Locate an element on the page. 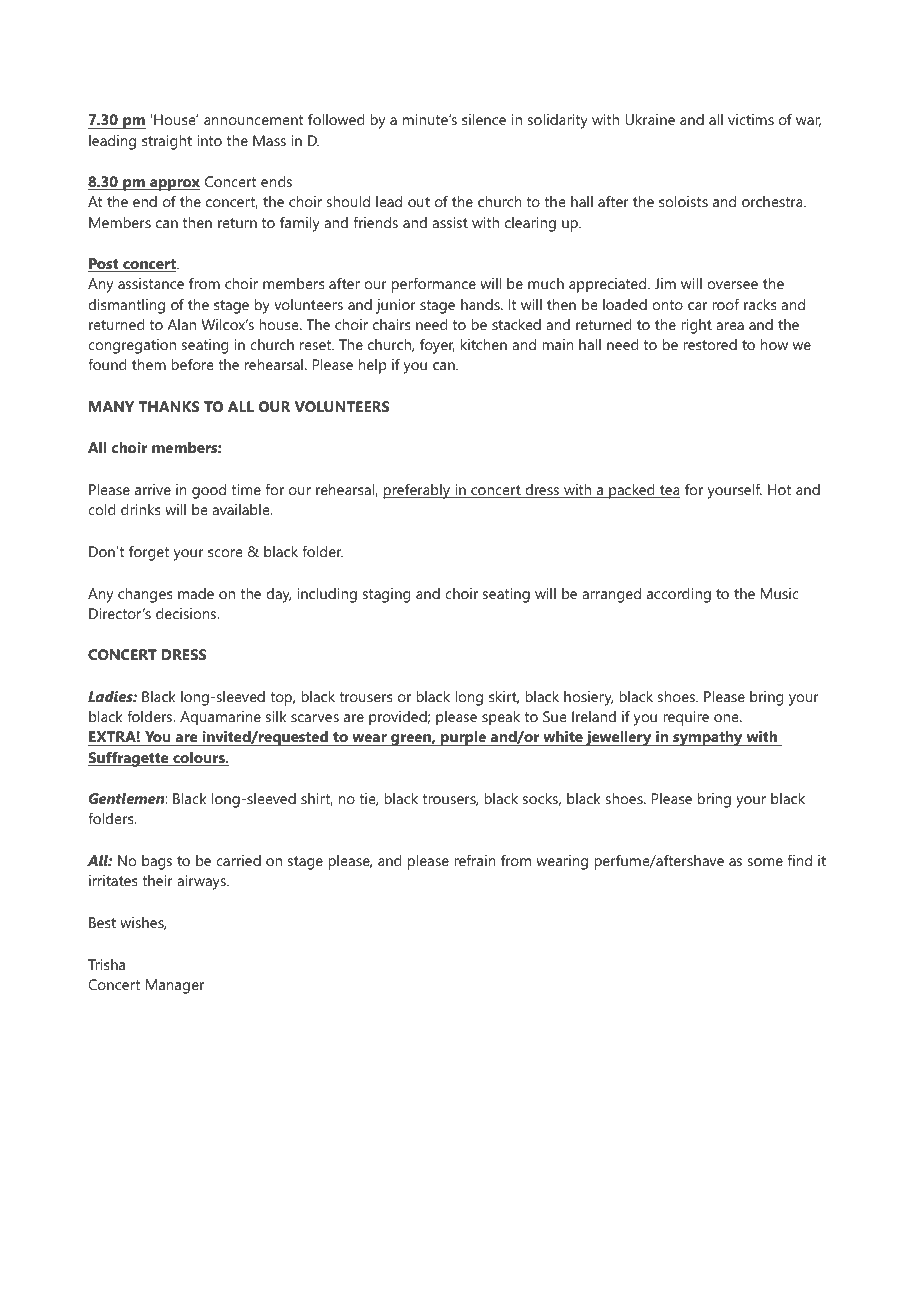 The width and height of the image is (924, 1308). straight is located at coordinates (167, 142).
